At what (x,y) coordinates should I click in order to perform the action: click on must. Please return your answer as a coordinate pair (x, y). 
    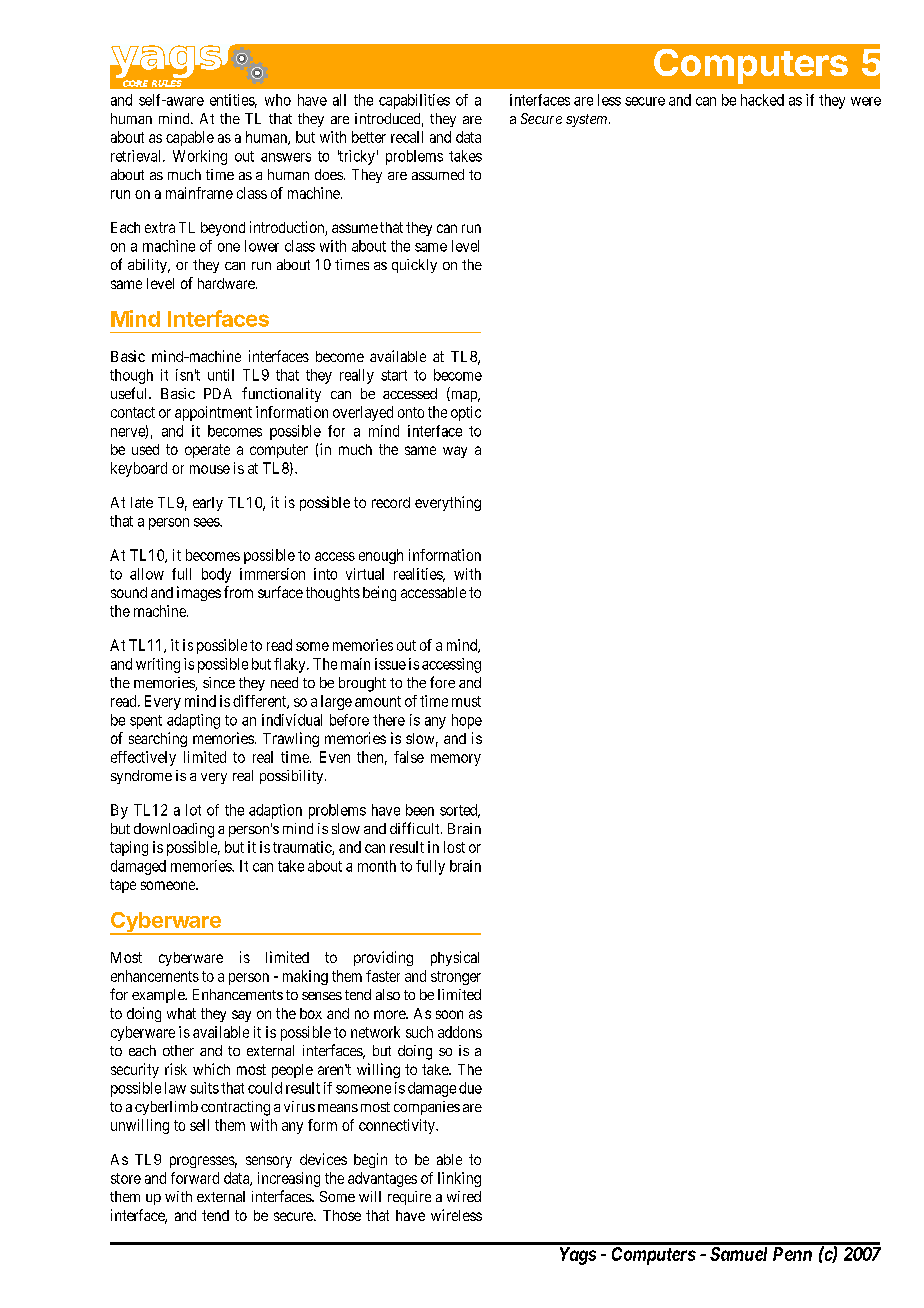
    Looking at the image, I should click on (466, 701).
